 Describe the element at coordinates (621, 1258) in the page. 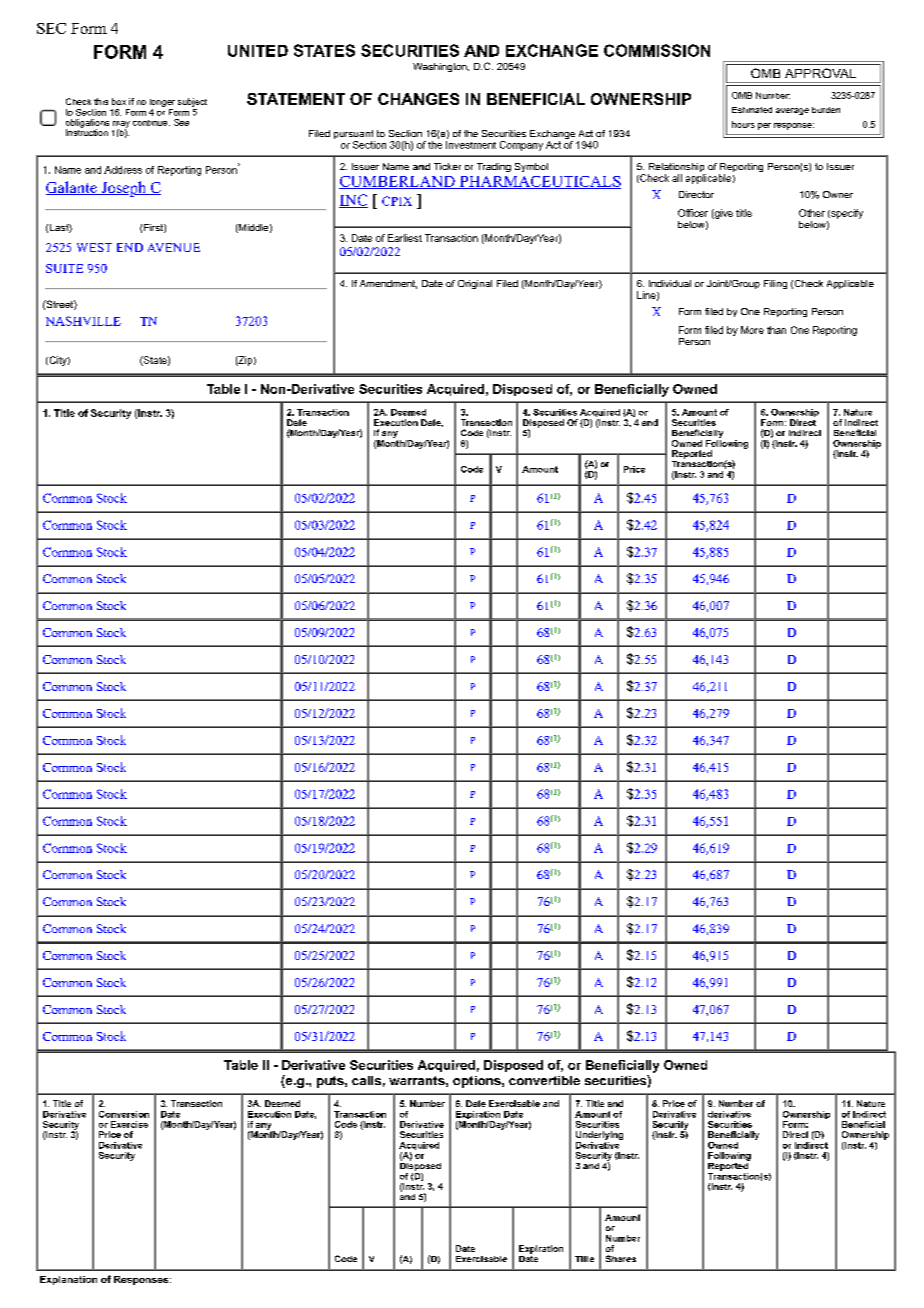

I see `Shares` at that location.
